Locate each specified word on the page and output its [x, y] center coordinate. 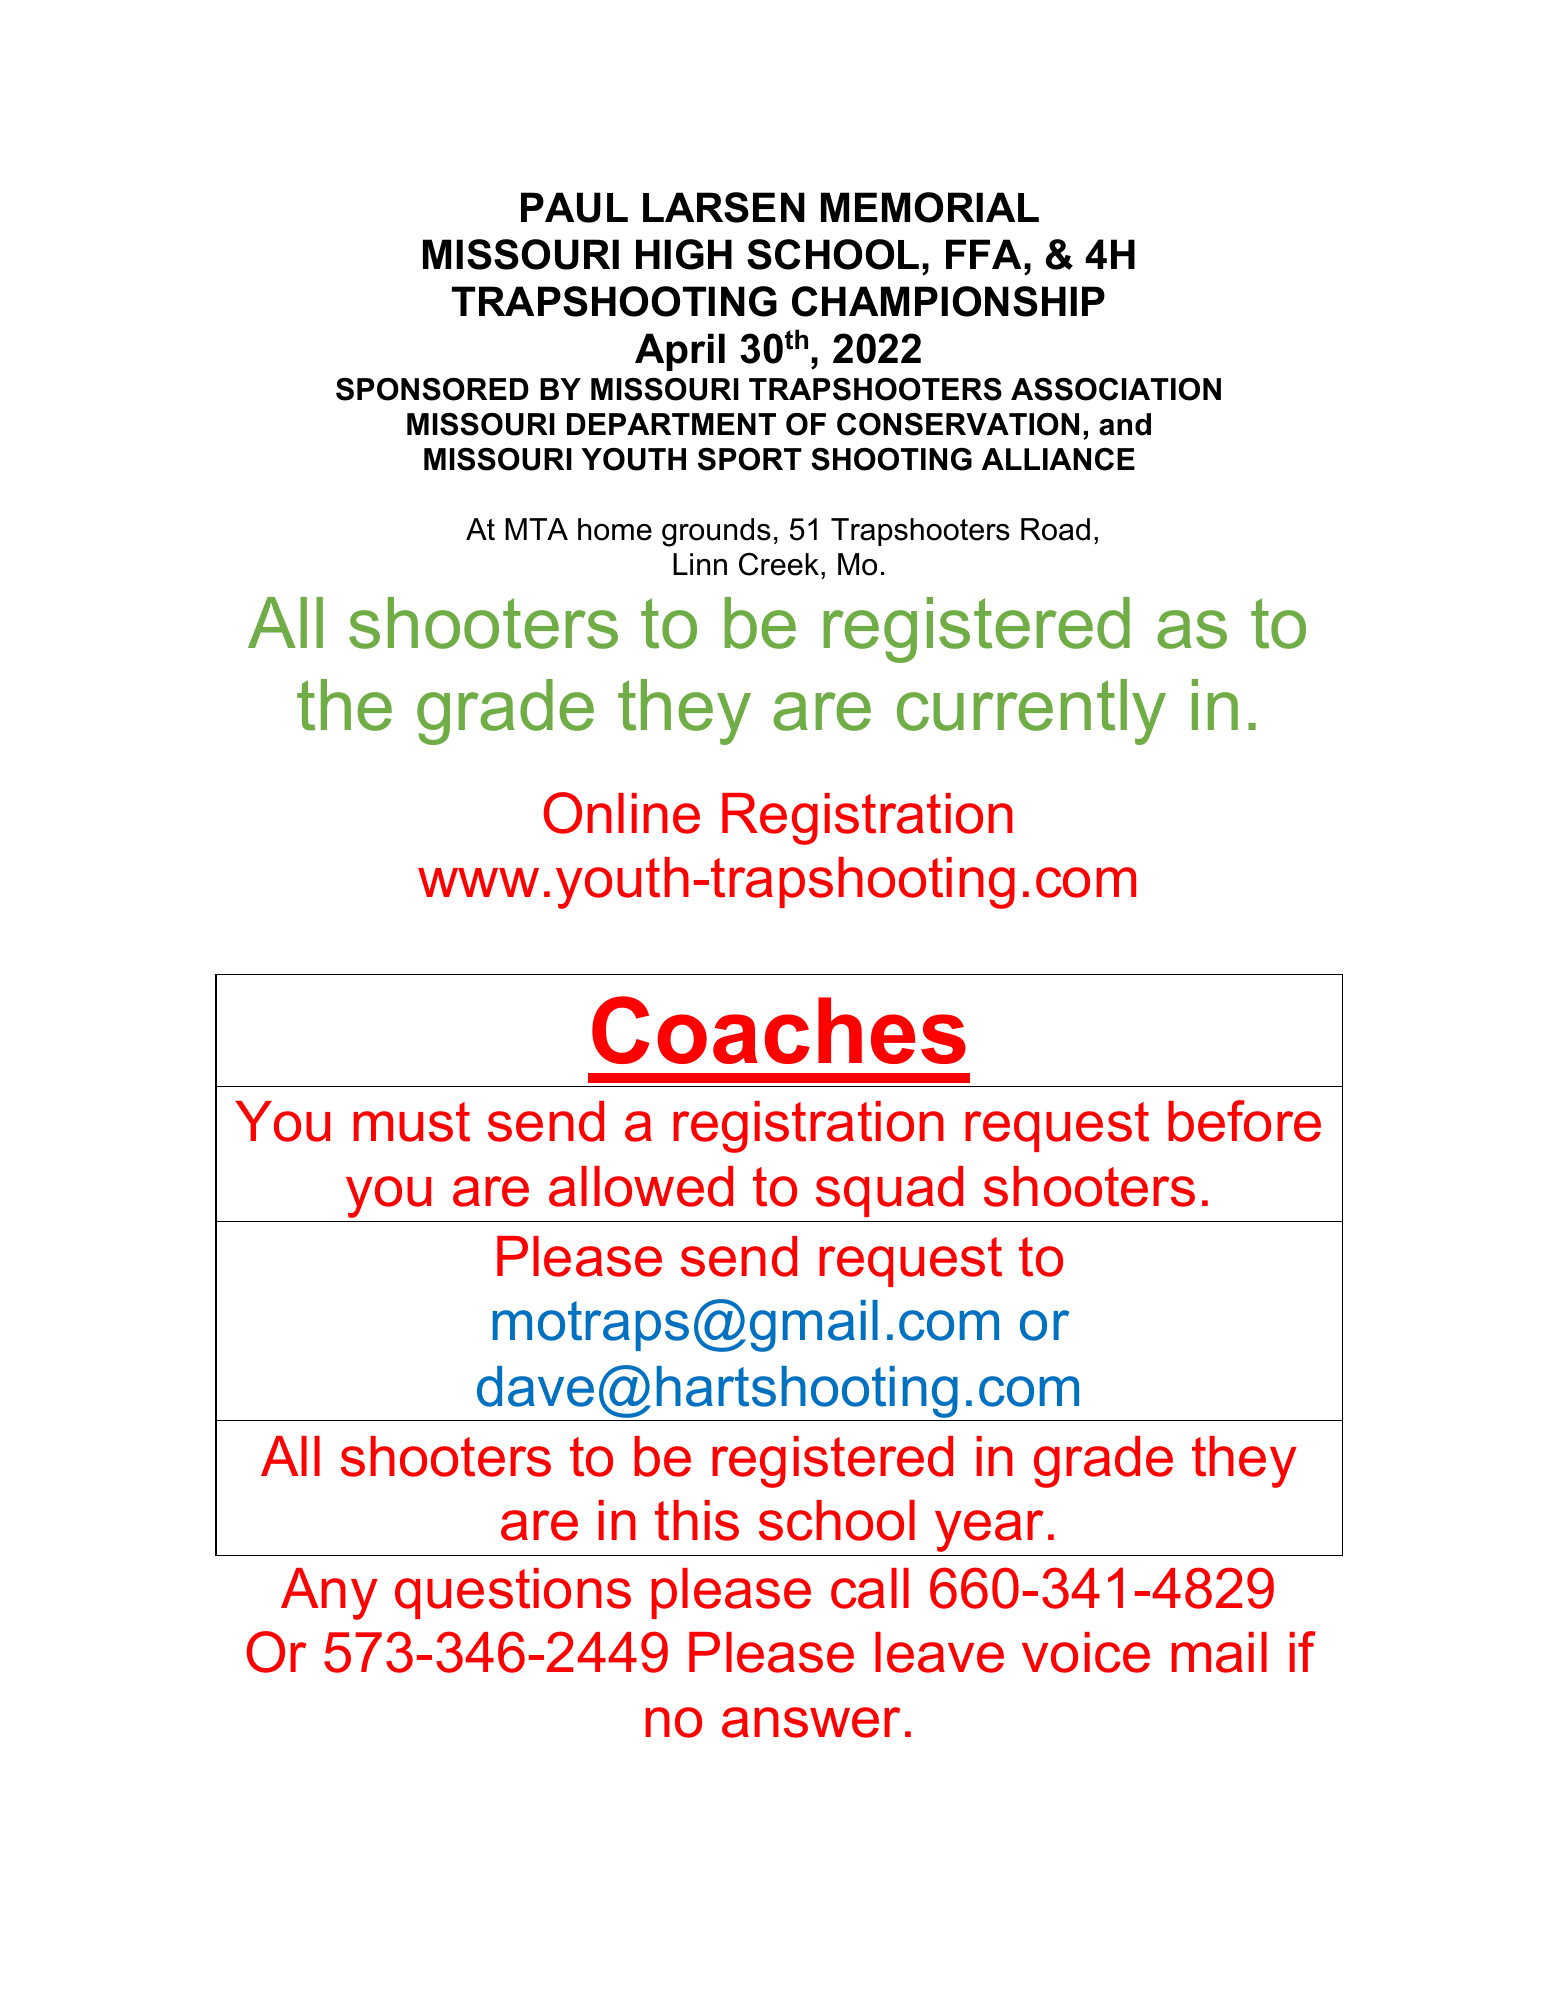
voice [1086, 1652]
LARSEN [724, 207]
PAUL [574, 207]
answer [811, 1722]
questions [513, 1593]
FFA [985, 254]
